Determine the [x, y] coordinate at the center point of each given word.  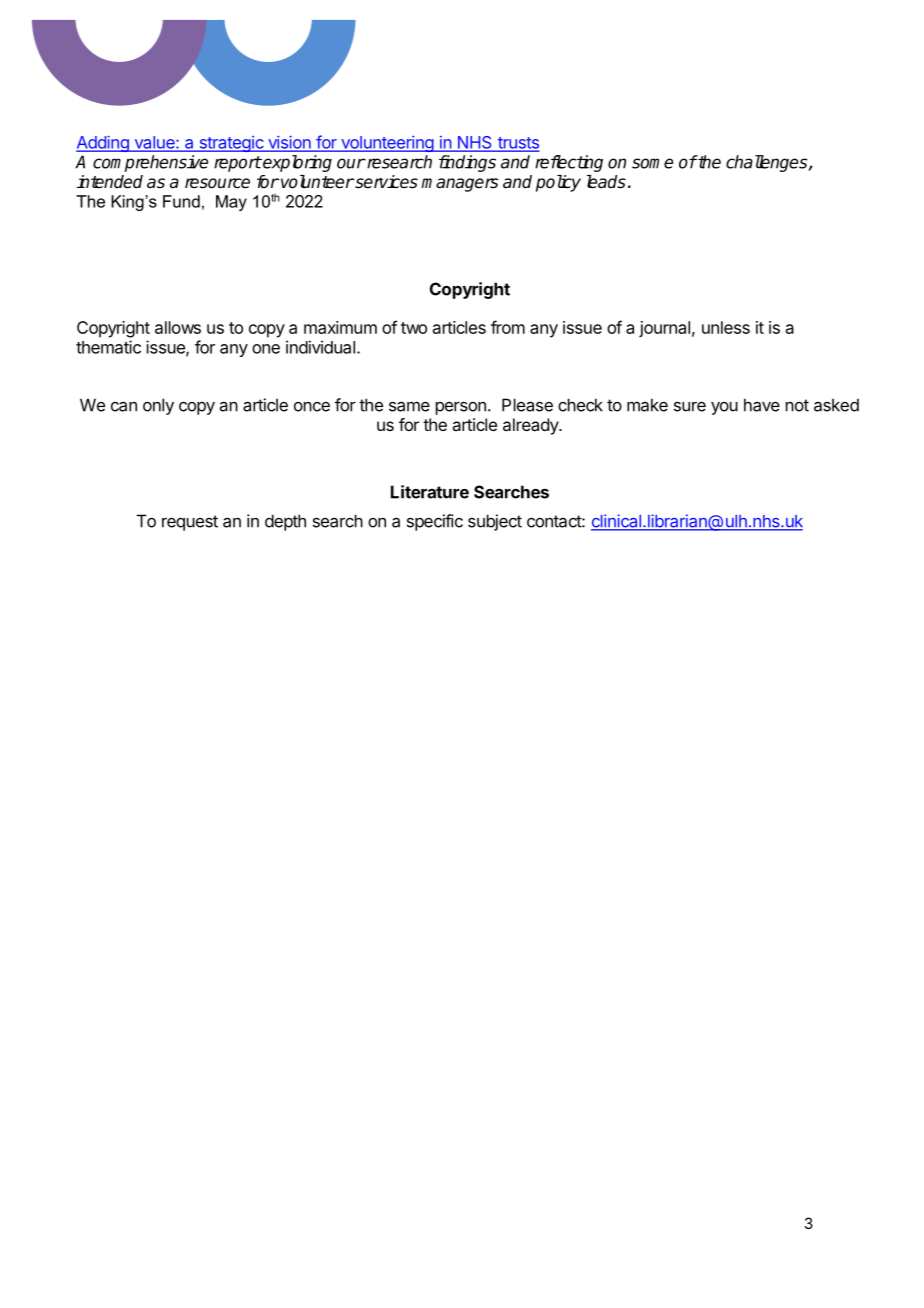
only [158, 406]
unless [726, 327]
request [190, 523]
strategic [231, 144]
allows [178, 327]
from [508, 327]
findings [467, 163]
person [461, 408]
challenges [768, 163]
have [762, 405]
